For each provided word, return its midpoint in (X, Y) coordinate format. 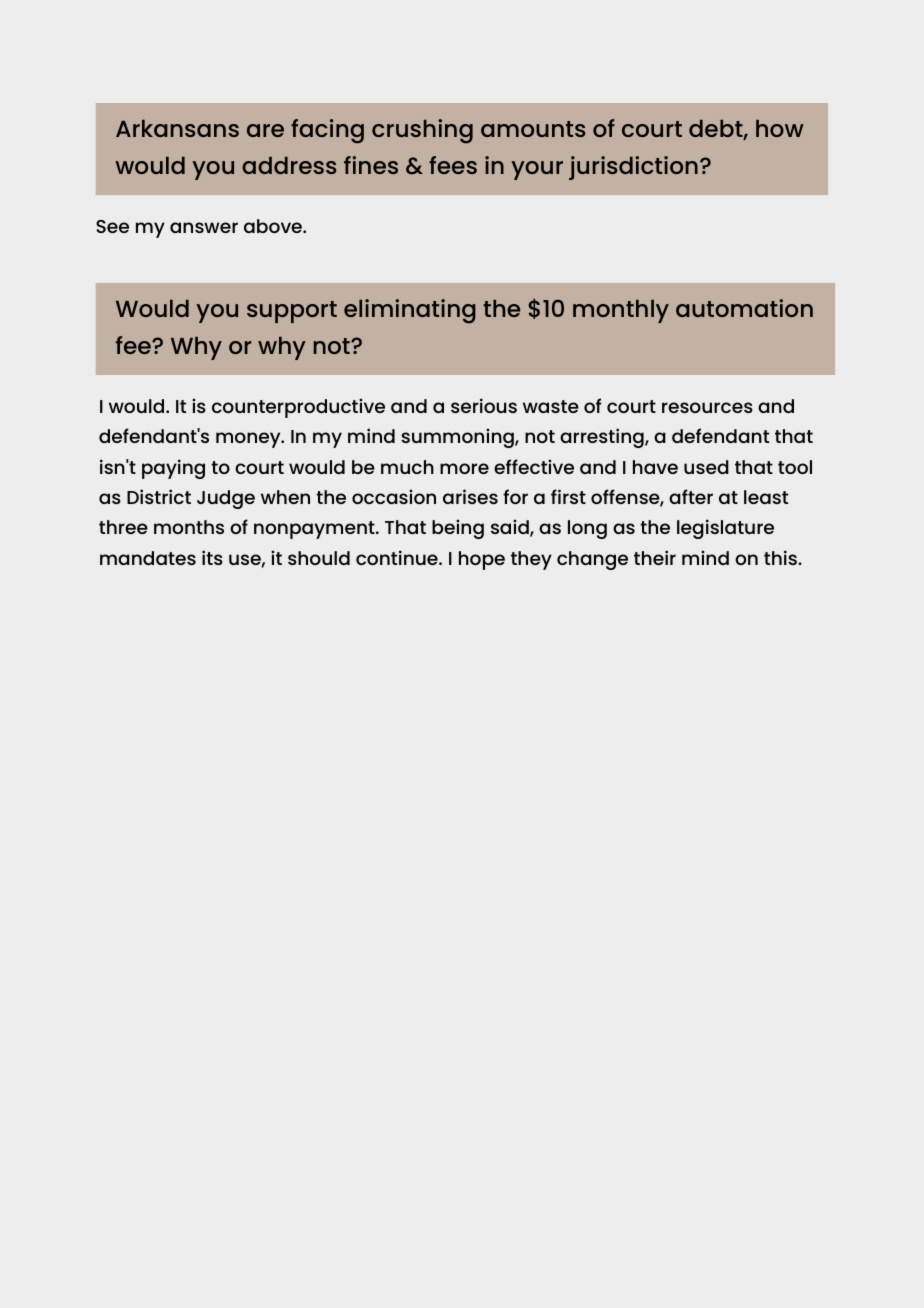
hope (482, 560)
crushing (422, 131)
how (780, 128)
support (292, 312)
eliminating (410, 311)
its (212, 557)
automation (744, 308)
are (265, 130)
